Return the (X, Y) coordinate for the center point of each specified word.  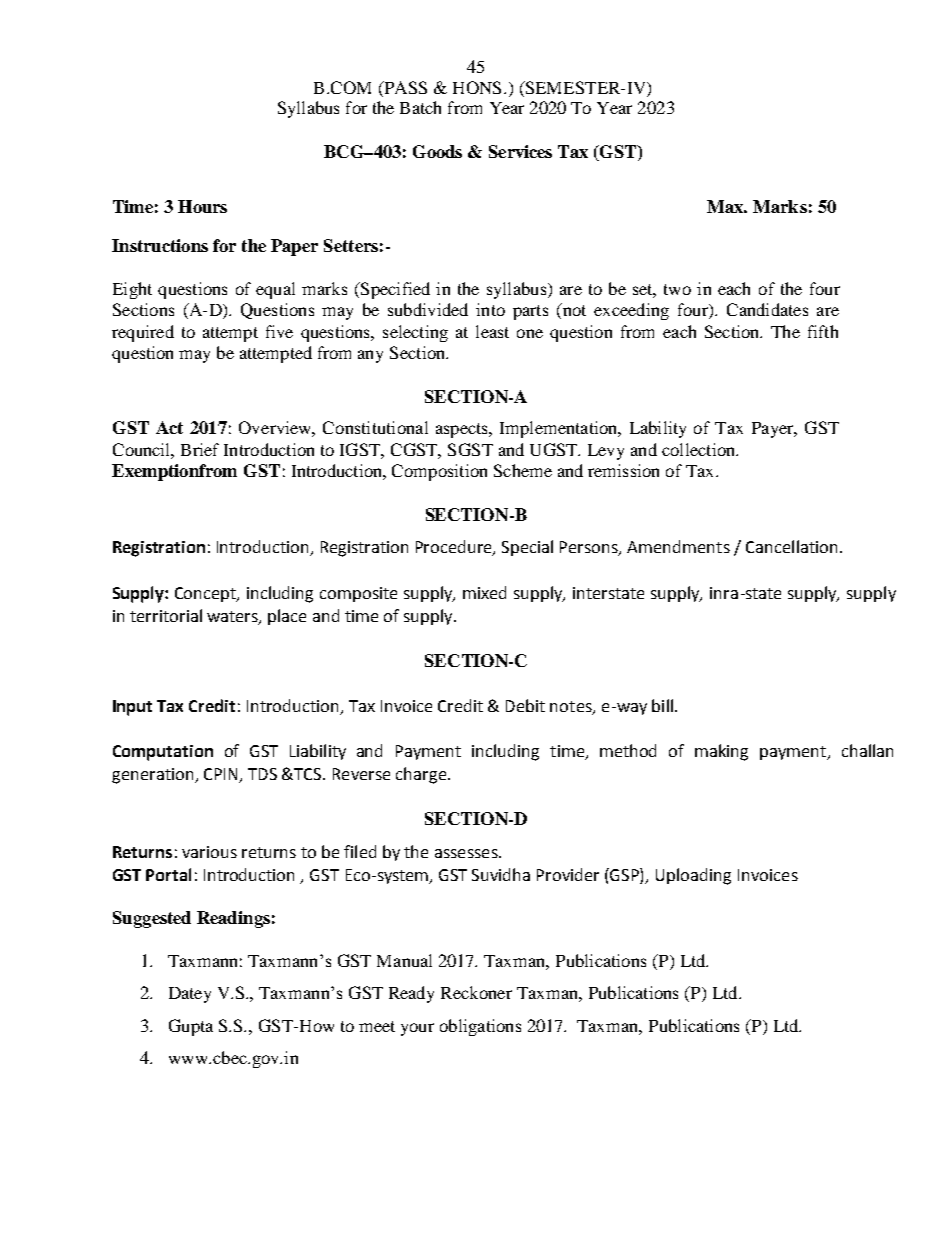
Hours (202, 206)
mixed (484, 592)
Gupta (191, 1027)
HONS (477, 87)
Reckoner (476, 992)
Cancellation (791, 546)
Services (520, 151)
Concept (207, 594)
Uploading (693, 876)
